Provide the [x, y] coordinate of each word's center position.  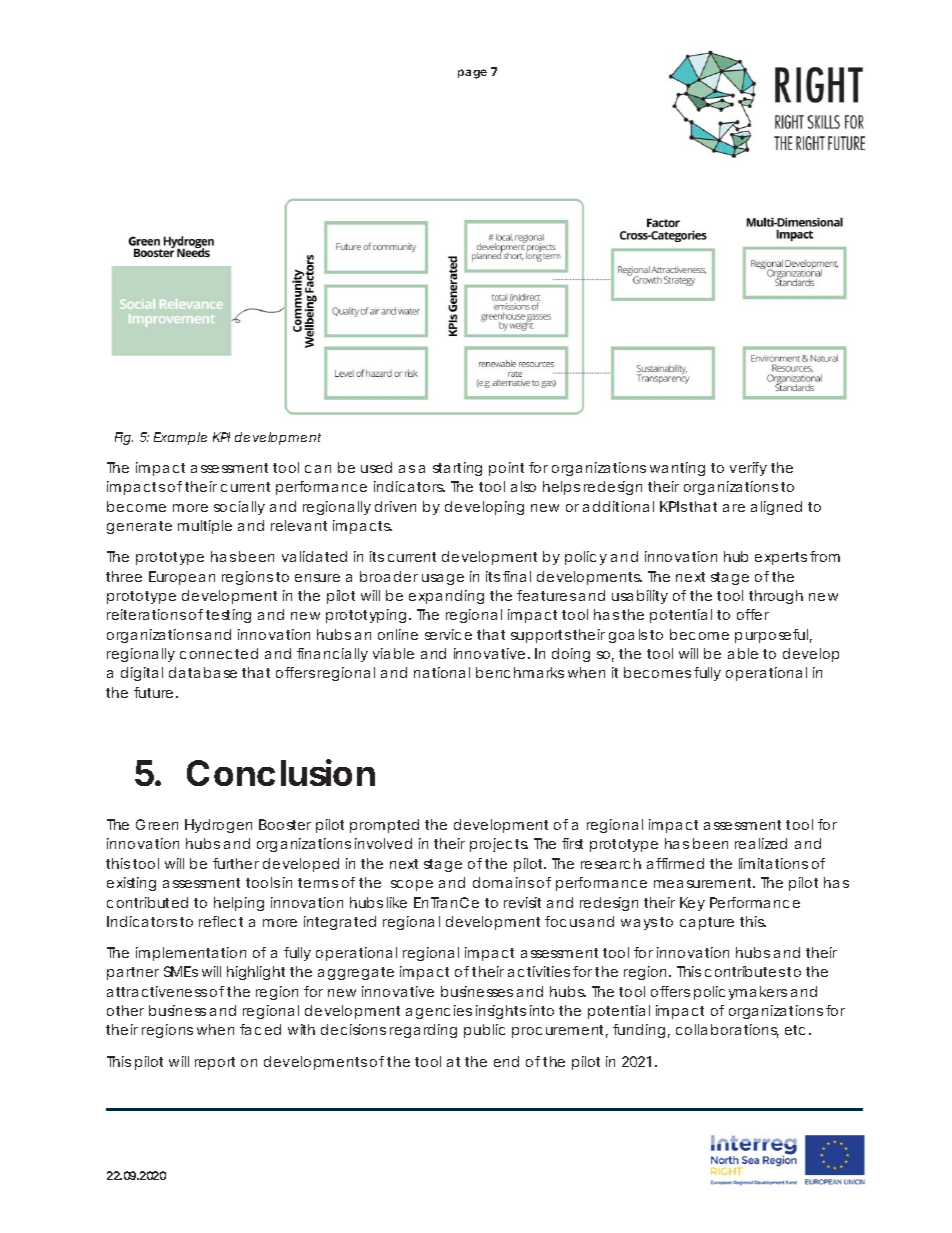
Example [180, 438]
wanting [677, 469]
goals [628, 636]
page [472, 74]
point [506, 469]
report [215, 1063]
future [153, 692]
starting [457, 469]
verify [748, 469]
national [442, 672]
